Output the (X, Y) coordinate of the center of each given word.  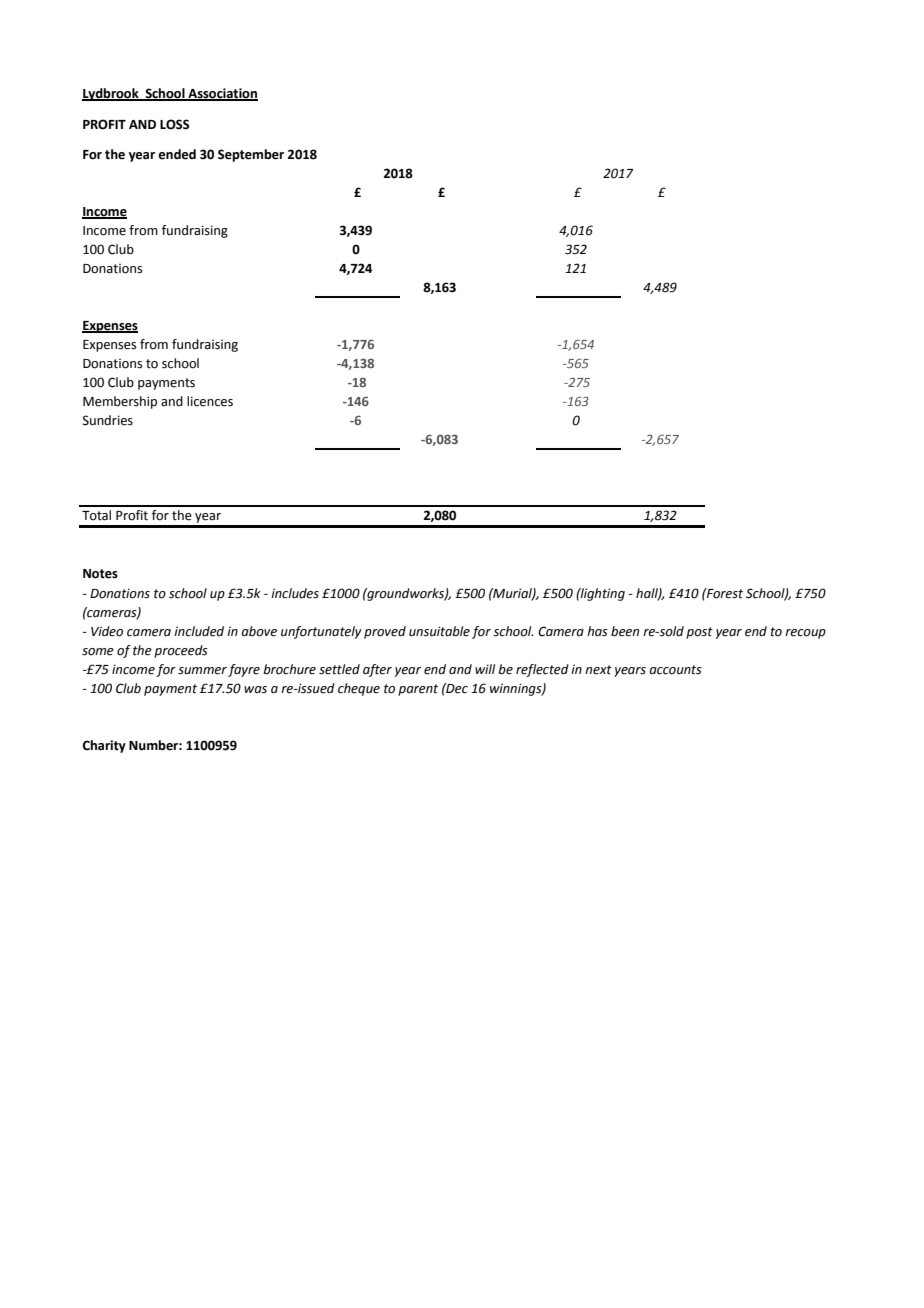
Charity (104, 746)
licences (210, 401)
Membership (120, 402)
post (699, 633)
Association (222, 94)
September (251, 155)
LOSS (175, 124)
